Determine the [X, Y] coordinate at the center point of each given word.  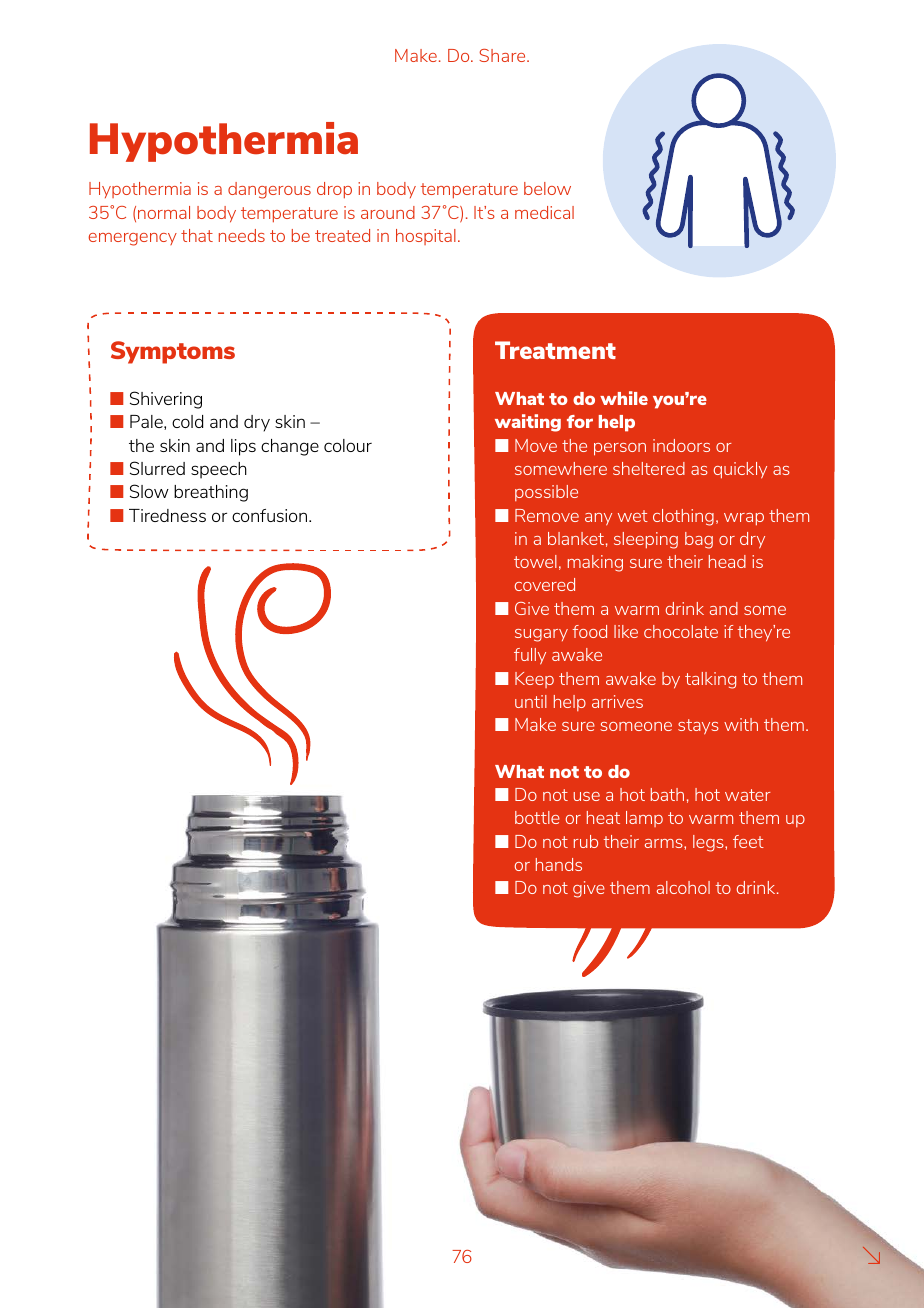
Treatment [555, 350]
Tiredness [167, 515]
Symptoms [173, 352]
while [624, 398]
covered [545, 584]
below [547, 188]
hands [559, 864]
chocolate [681, 631]
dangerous [269, 190]
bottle [537, 817]
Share [503, 55]
